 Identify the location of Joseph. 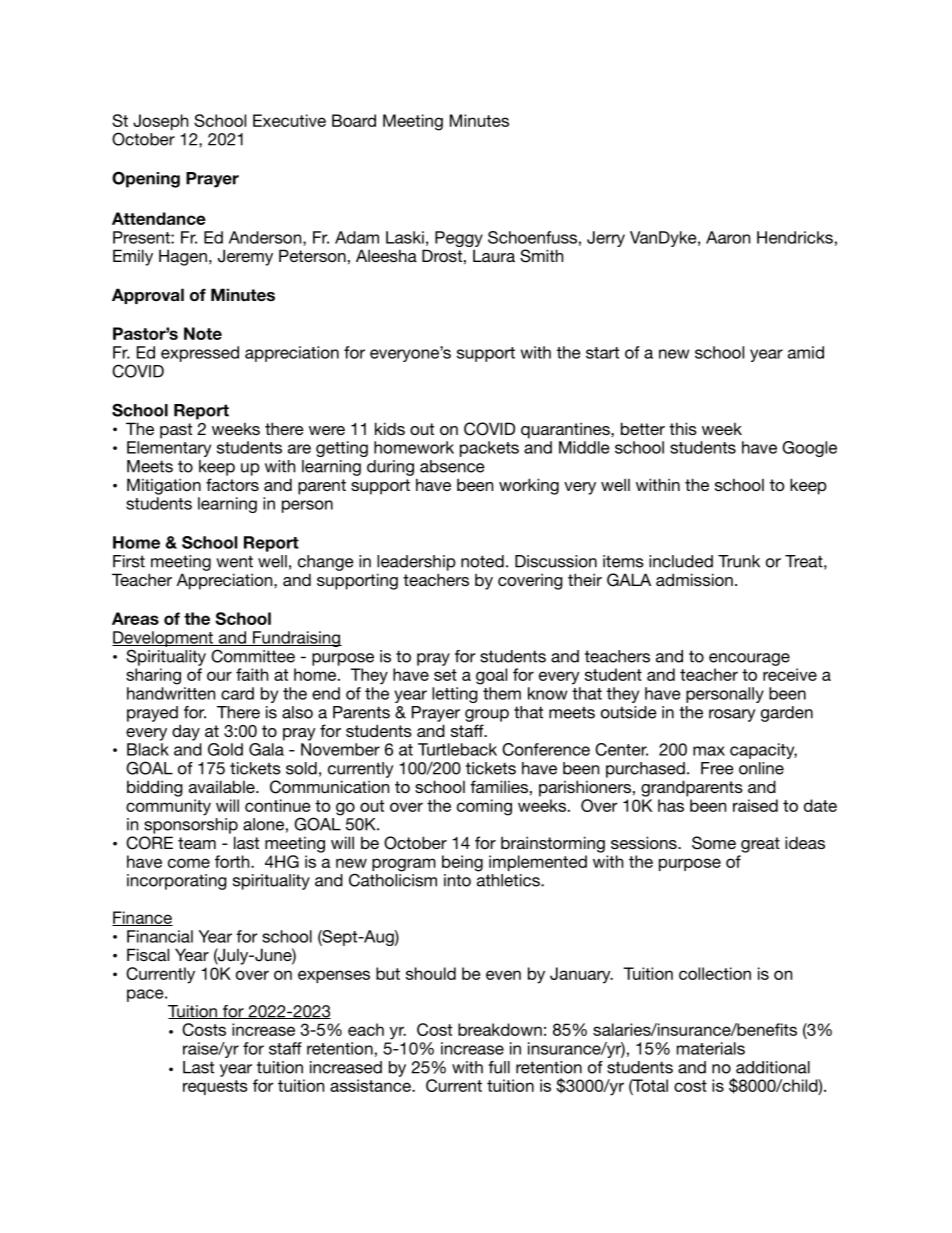
(160, 122).
